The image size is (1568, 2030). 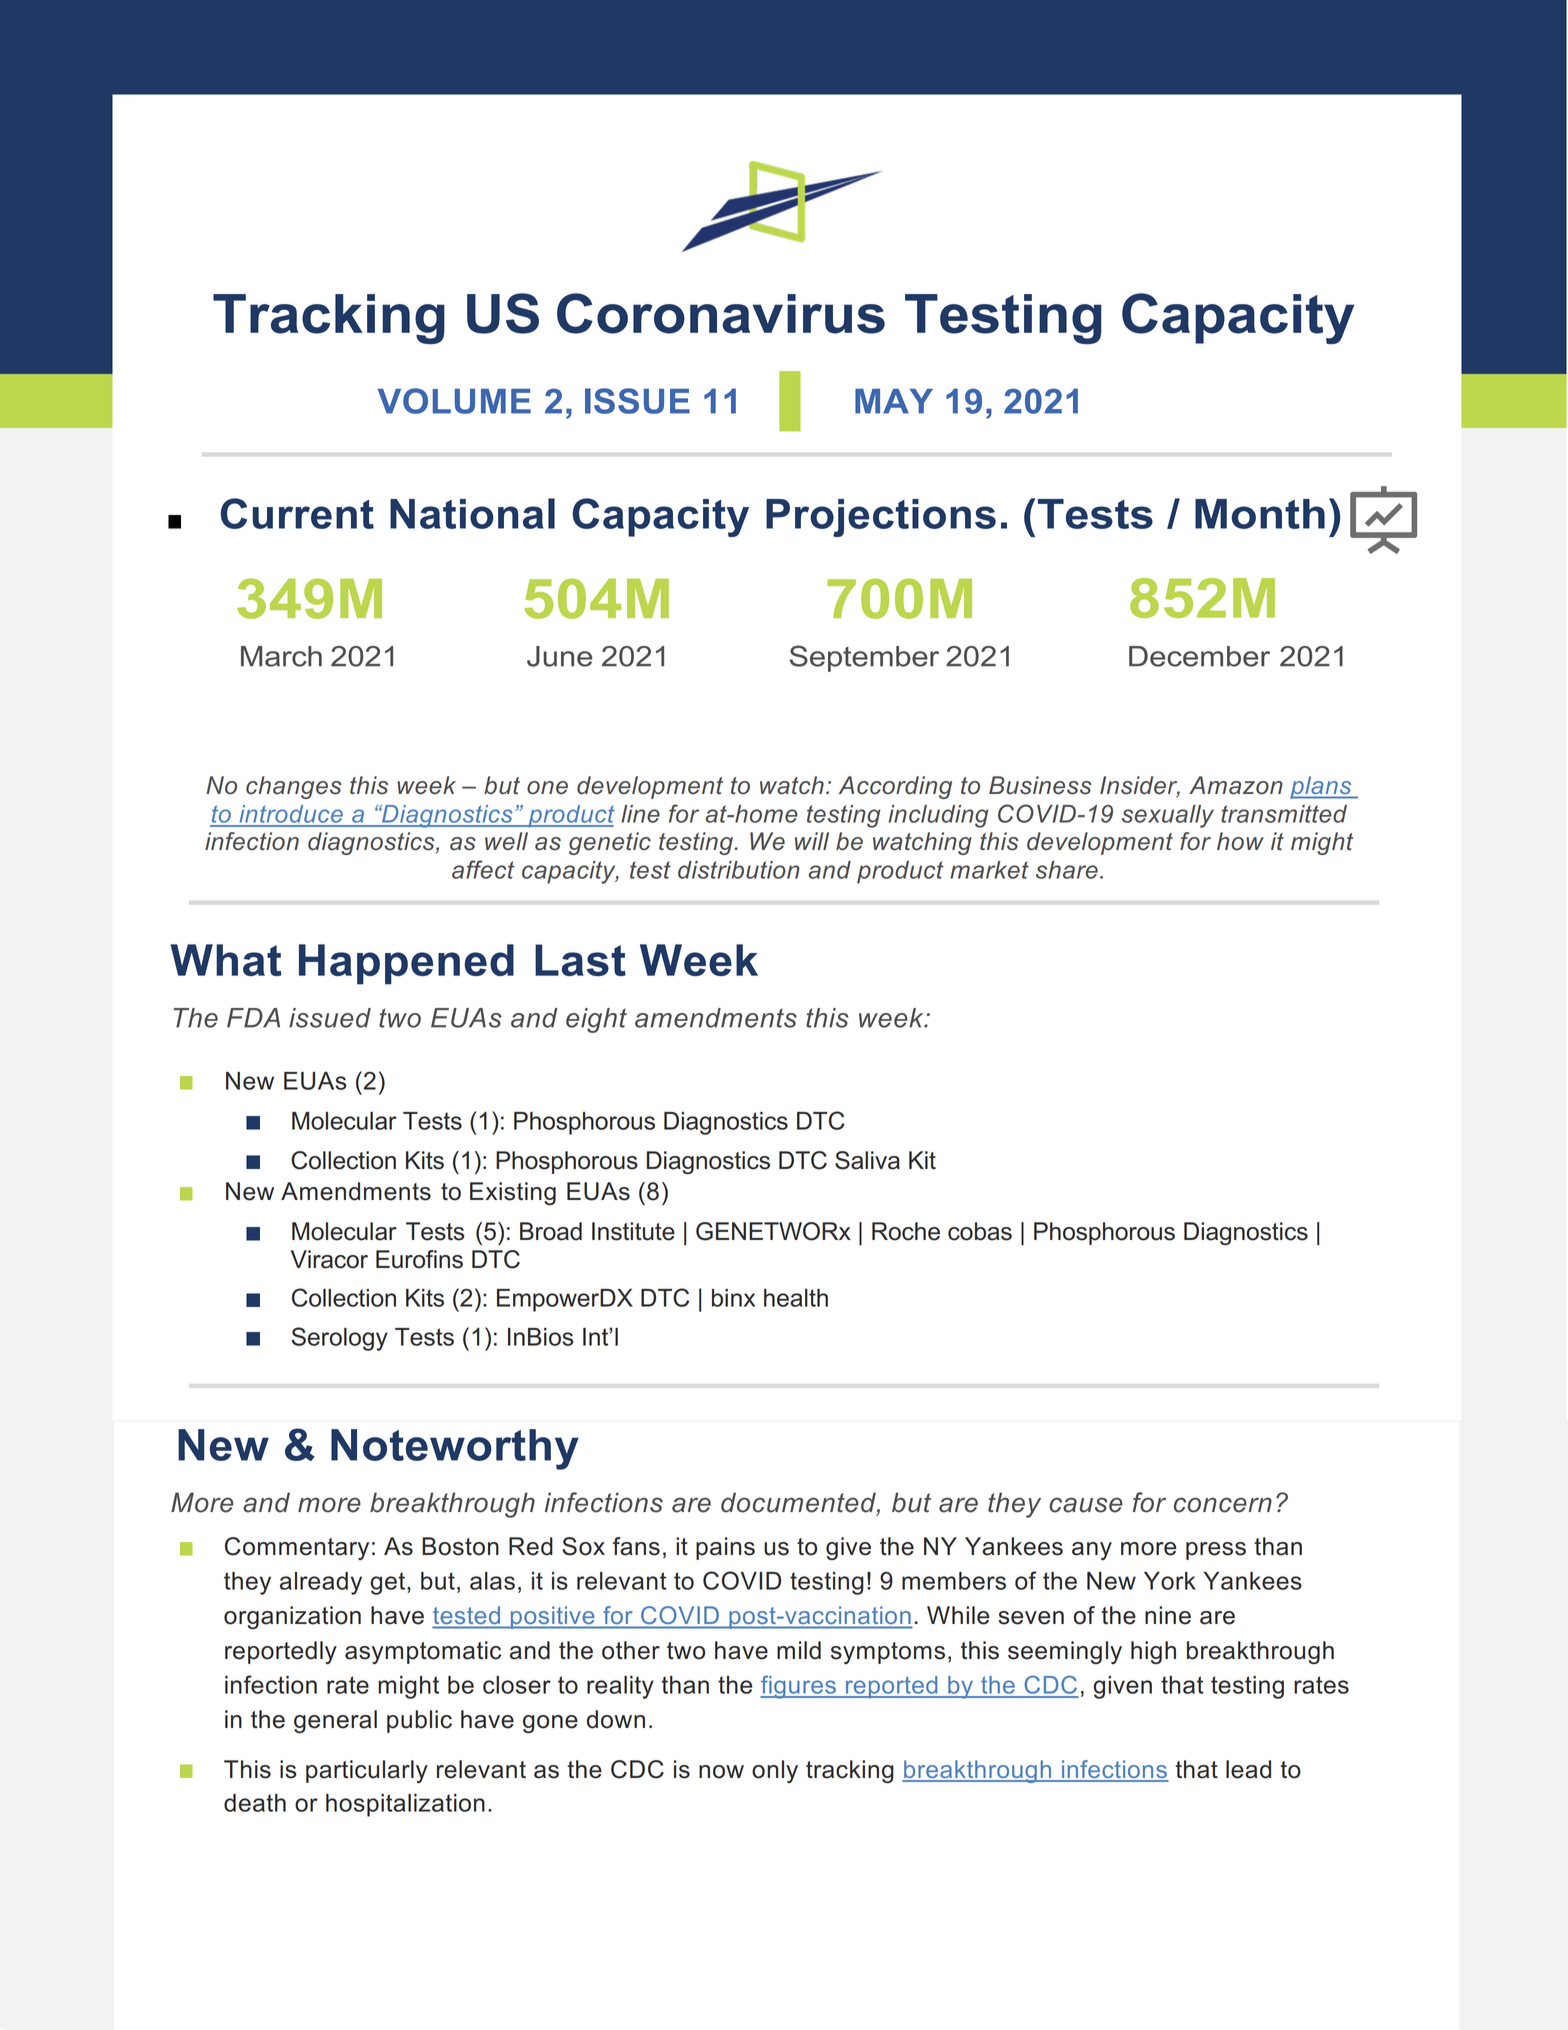 What do you see at coordinates (367, 1771) in the screenshot?
I see `particularly` at bounding box center [367, 1771].
